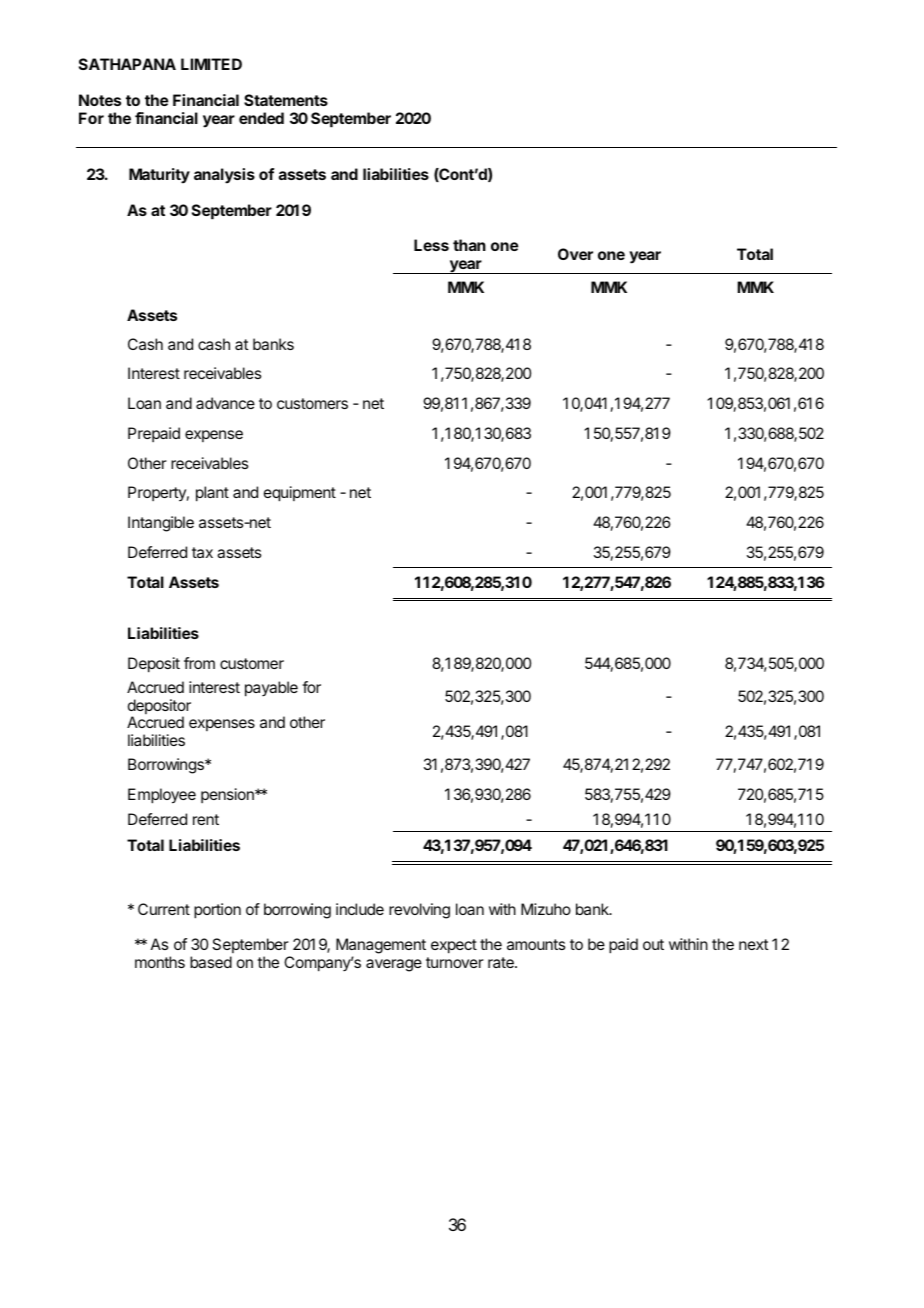 The image size is (924, 1308). I want to click on than, so click(469, 245).
